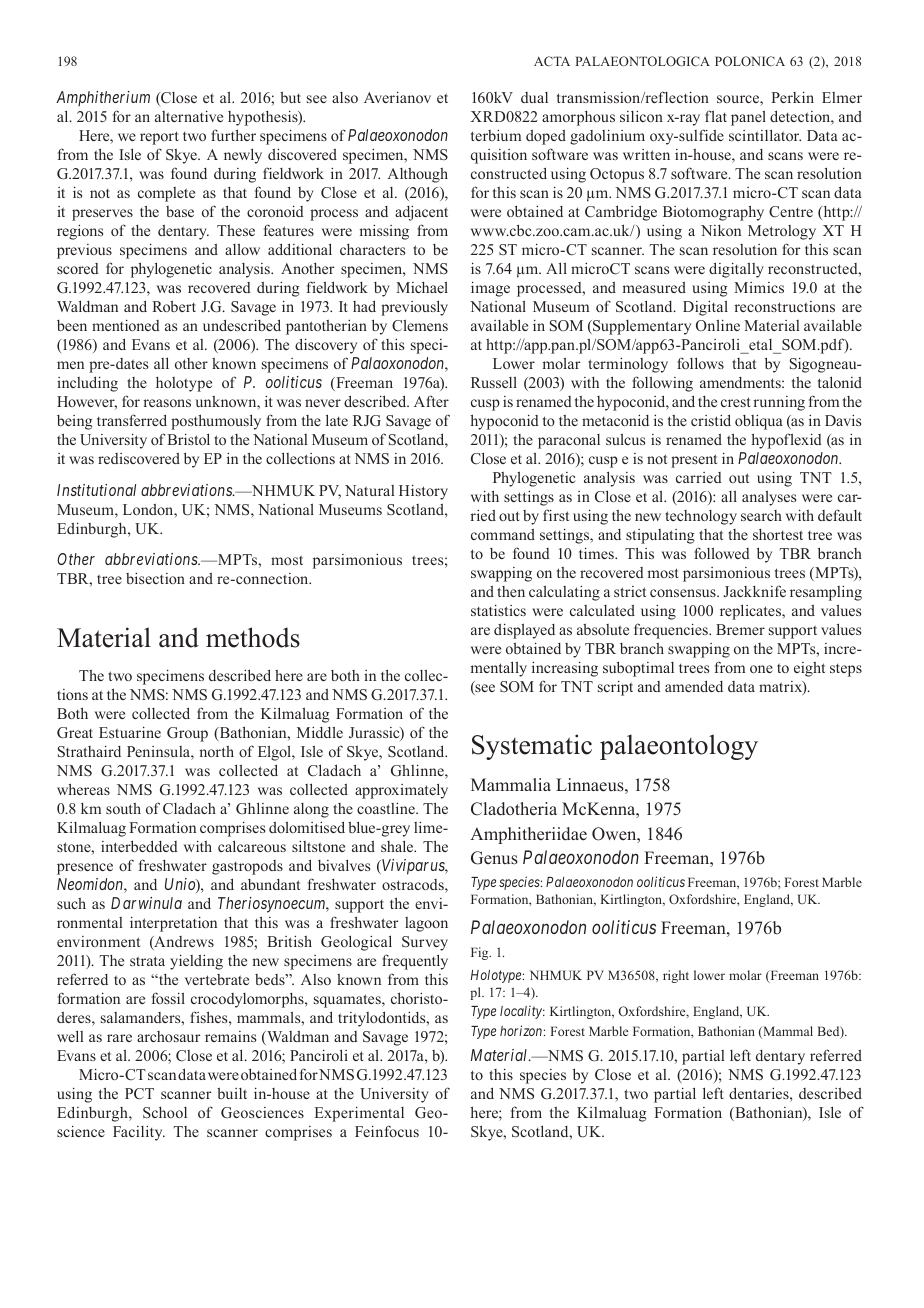  I want to click on PCT, so click(139, 1094).
